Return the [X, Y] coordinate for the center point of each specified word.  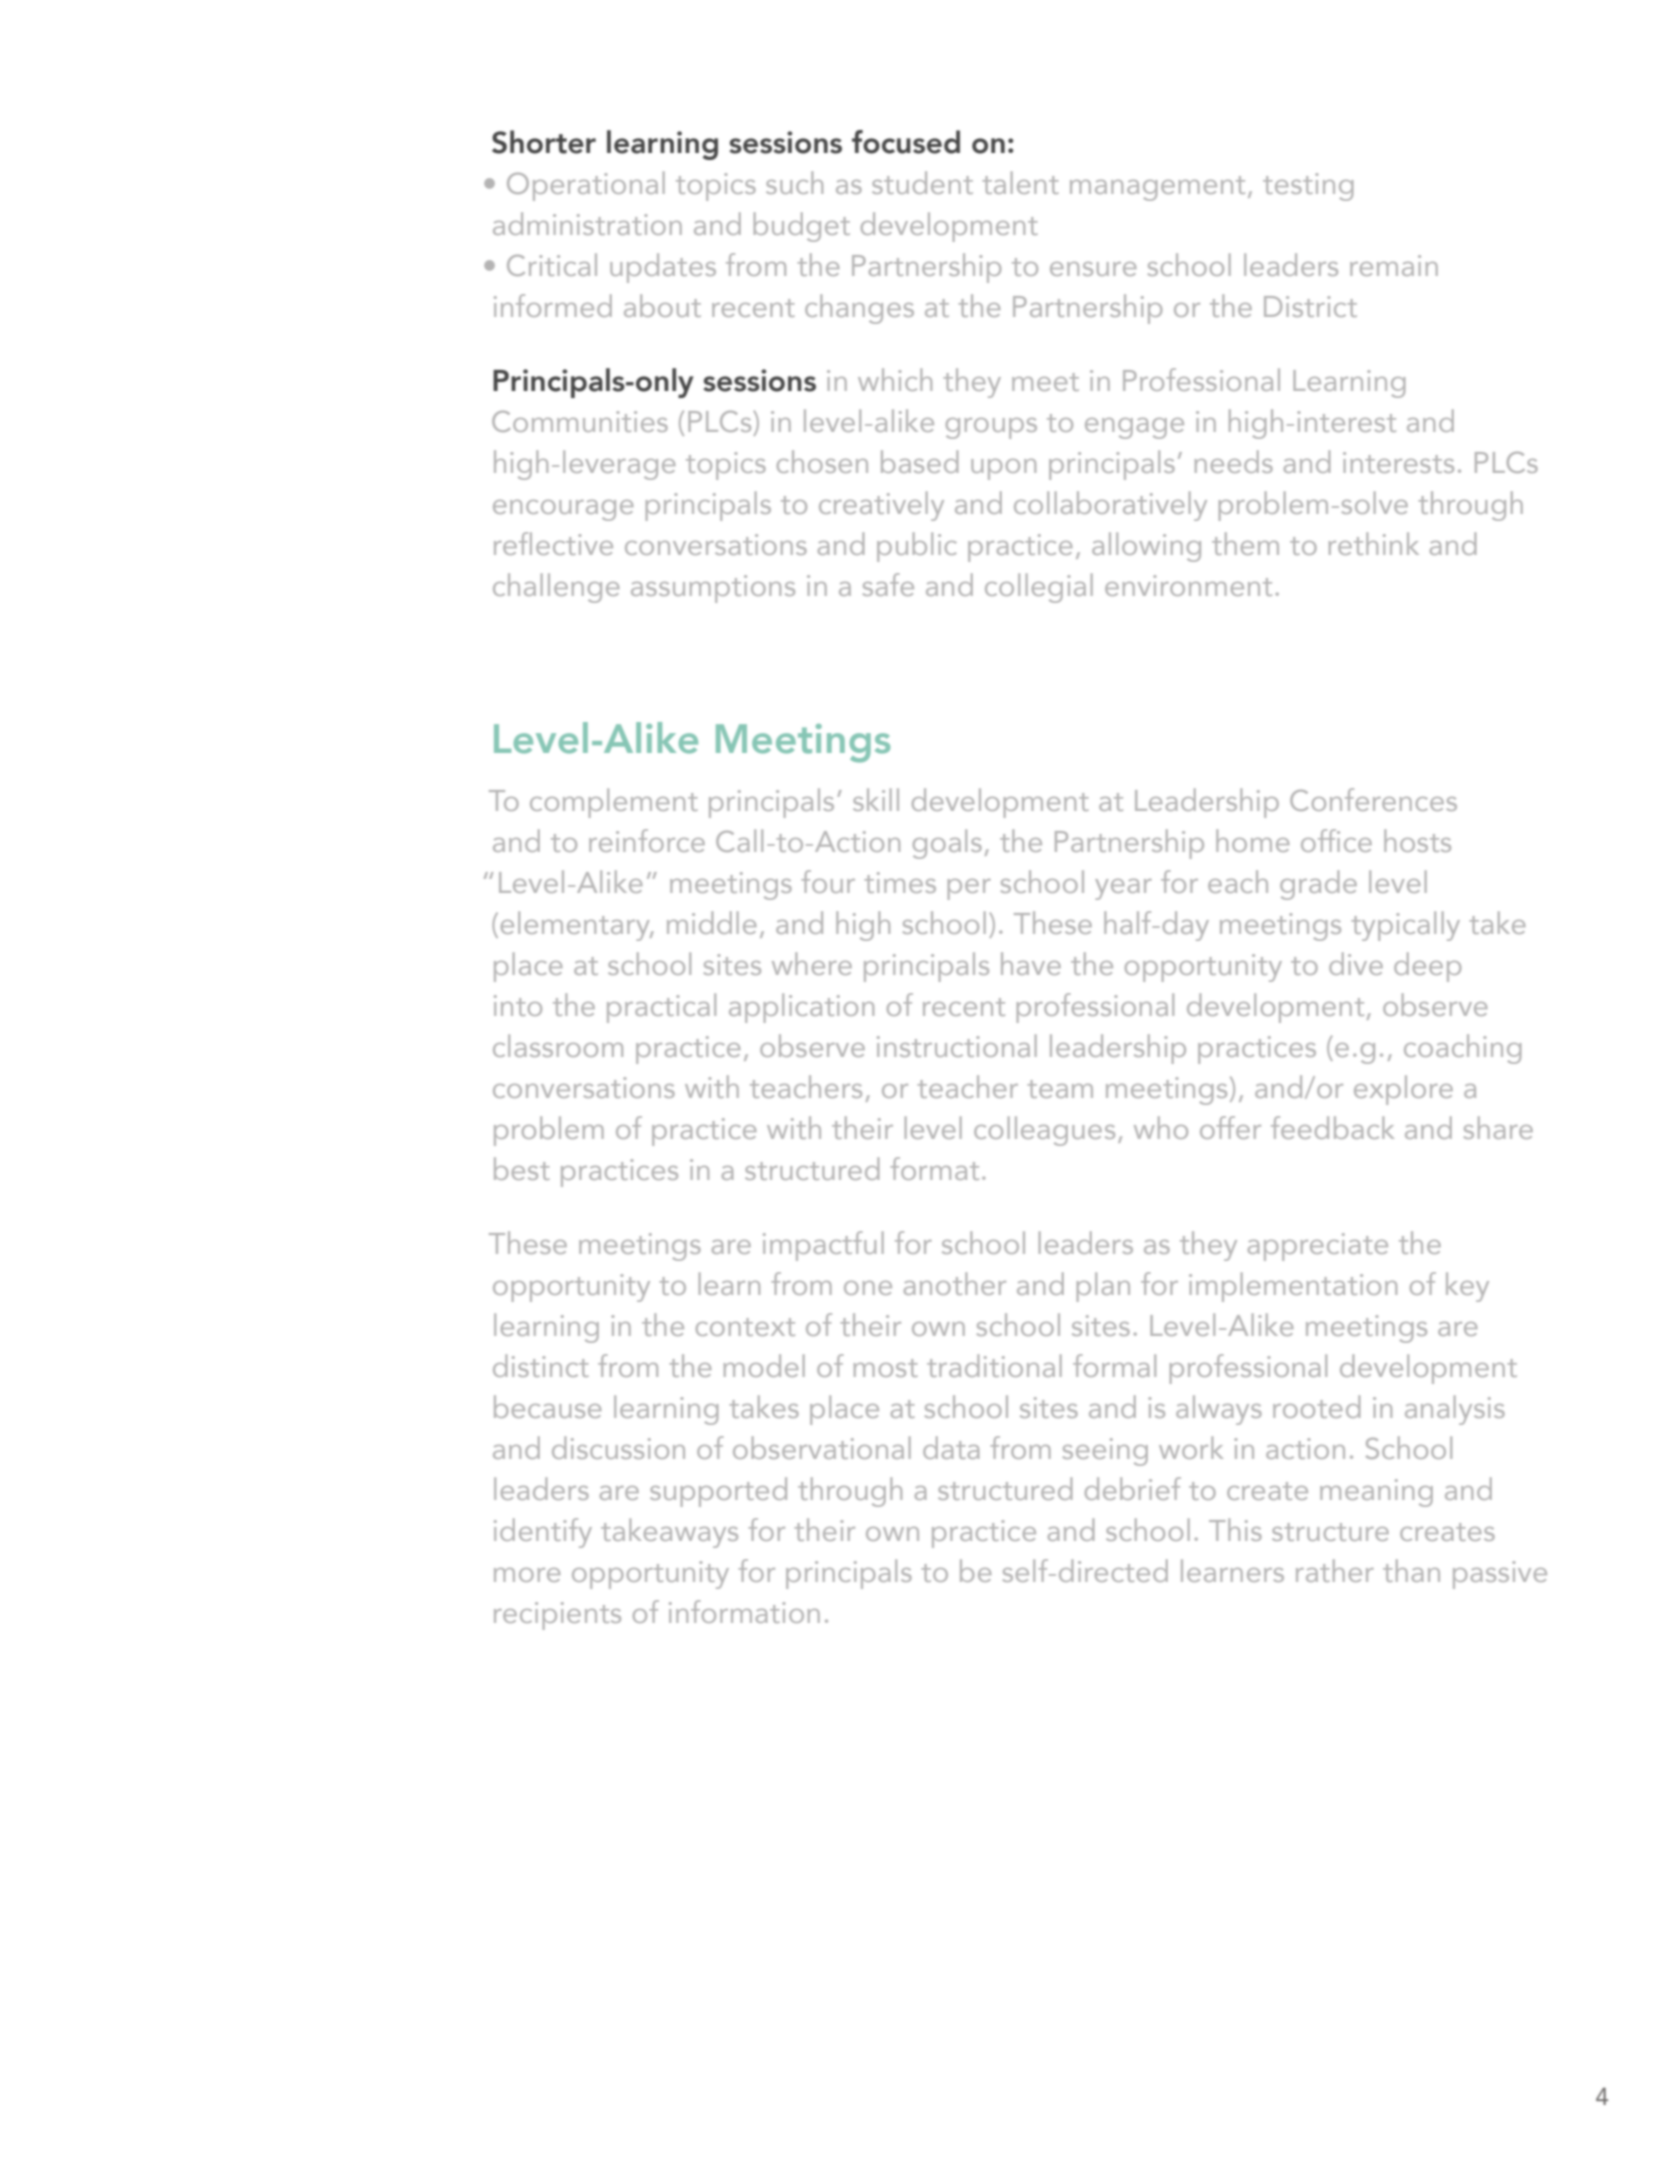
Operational [586, 186]
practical [661, 1008]
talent [1020, 182]
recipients [557, 1616]
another [955, 1283]
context [745, 1327]
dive [1356, 963]
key [1467, 1287]
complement [614, 803]
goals [947, 844]
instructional [957, 1045]
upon [1003, 469]
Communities [580, 421]
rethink [1374, 543]
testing [1308, 187]
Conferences [1373, 799]
